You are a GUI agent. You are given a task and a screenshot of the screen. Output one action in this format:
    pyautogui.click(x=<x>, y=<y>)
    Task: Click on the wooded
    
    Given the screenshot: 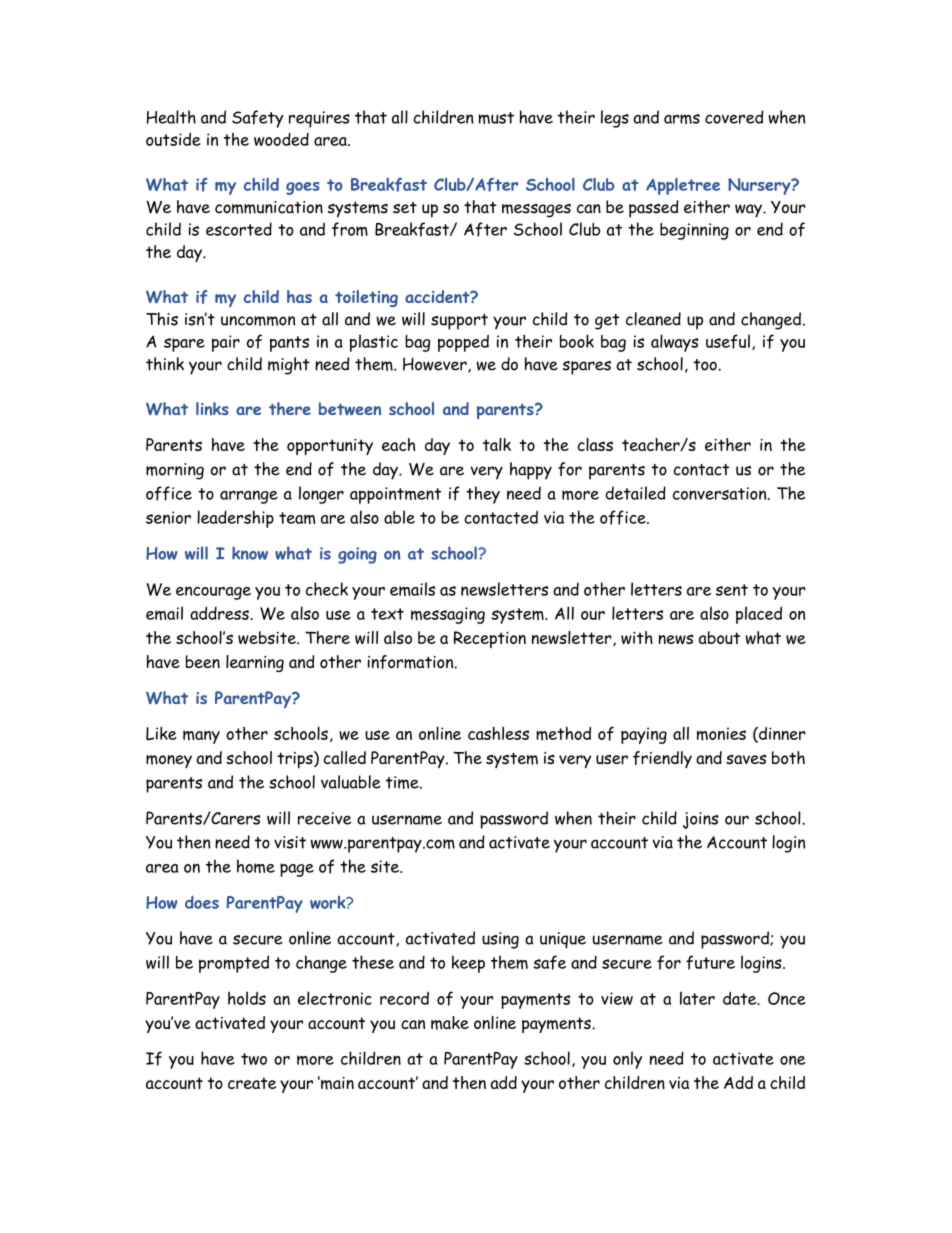 What is the action you would take?
    pyautogui.click(x=281, y=139)
